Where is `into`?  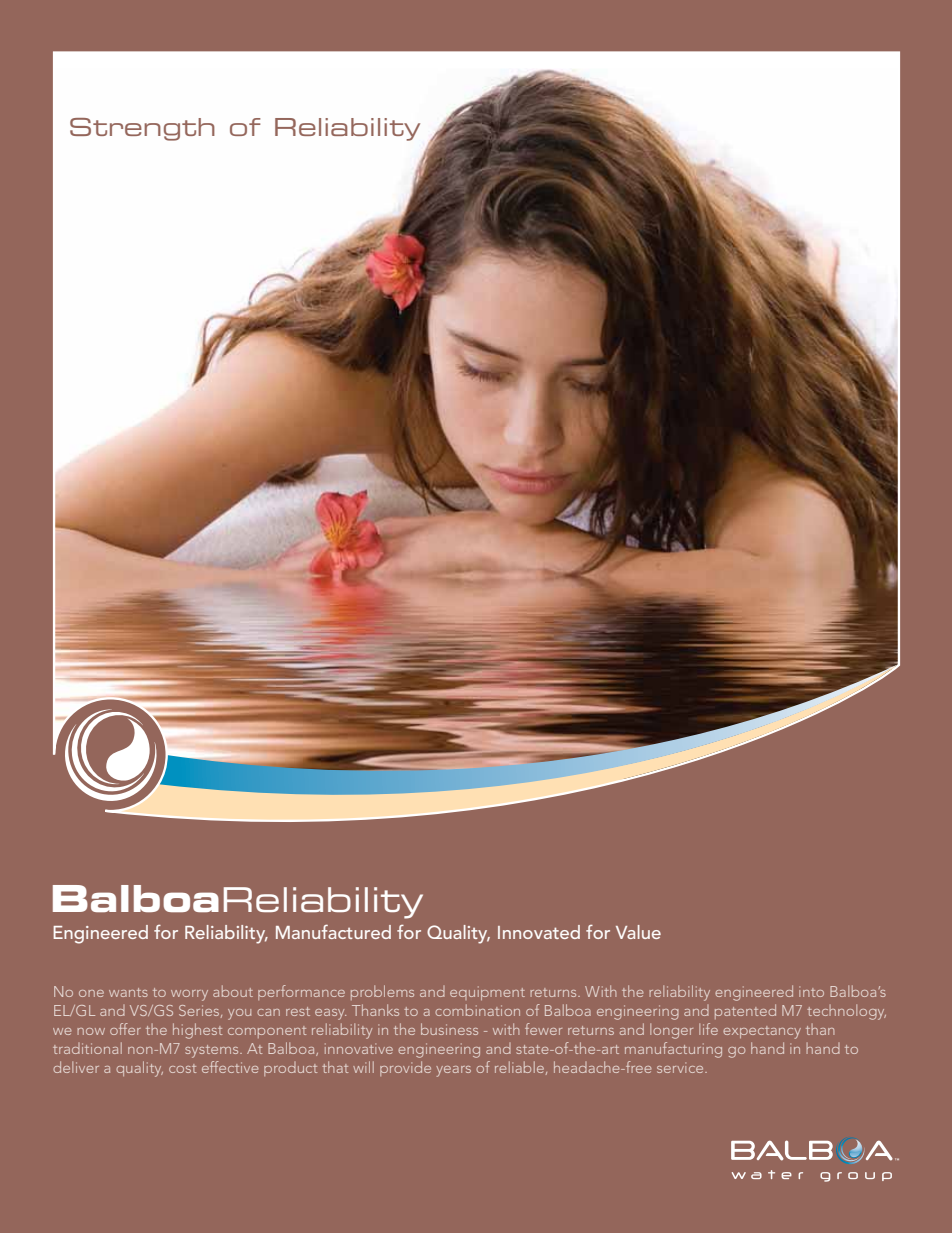 into is located at coordinates (811, 991).
